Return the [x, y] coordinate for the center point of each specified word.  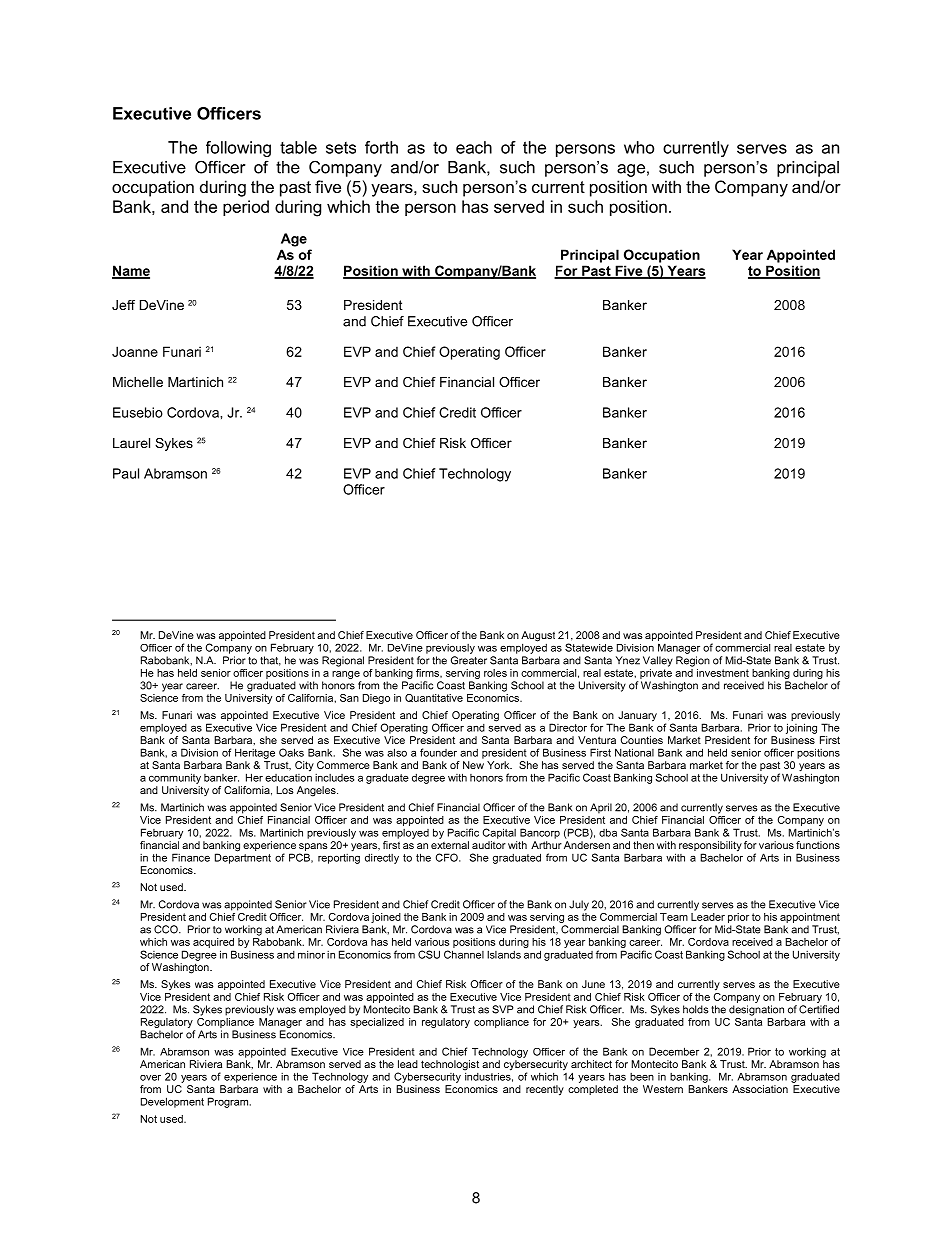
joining [801, 728]
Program [229, 1102]
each [474, 147]
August [538, 637]
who [639, 147]
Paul [126, 473]
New [473, 765]
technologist [450, 1066]
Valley [658, 661]
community [175, 778]
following [238, 149]
